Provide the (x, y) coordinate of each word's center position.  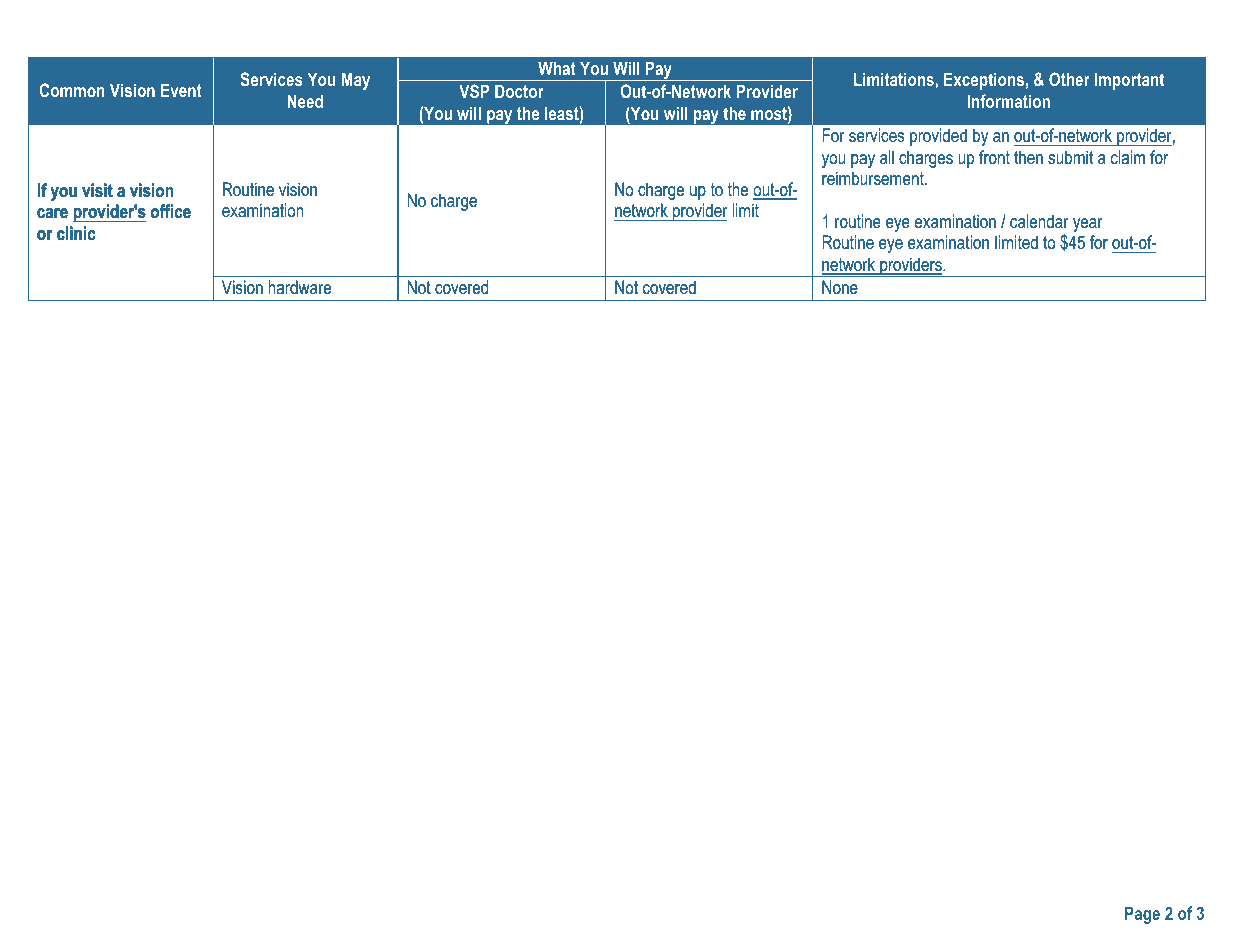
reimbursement (874, 178)
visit (97, 190)
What (557, 68)
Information (1008, 101)
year (1088, 225)
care (52, 213)
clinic (76, 233)
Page (1142, 915)
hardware (299, 287)
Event (181, 90)
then (1028, 157)
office (171, 211)
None (840, 287)
